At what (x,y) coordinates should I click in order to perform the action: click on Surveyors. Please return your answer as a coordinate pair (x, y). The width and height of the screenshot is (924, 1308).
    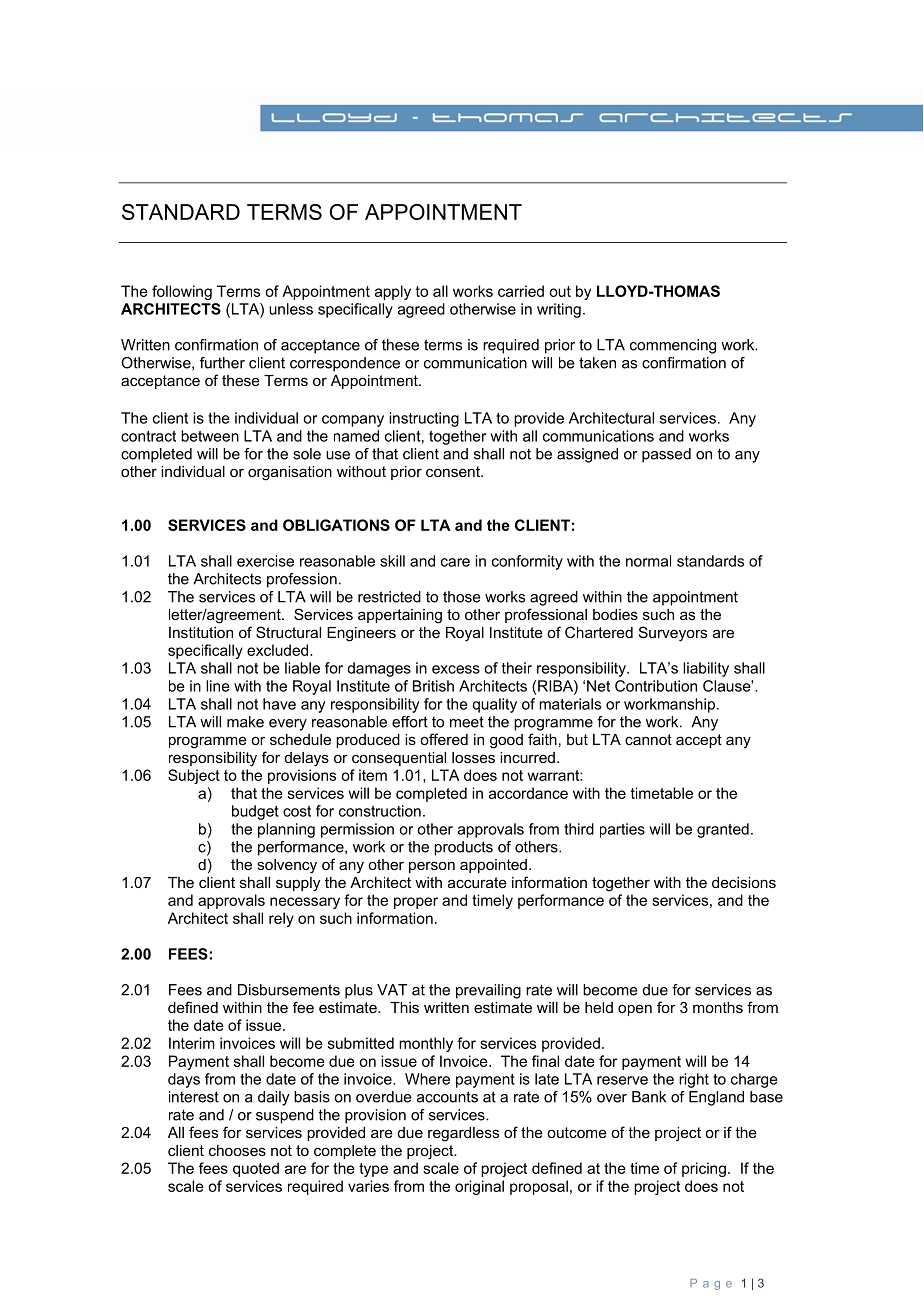
    Looking at the image, I should click on (673, 634).
